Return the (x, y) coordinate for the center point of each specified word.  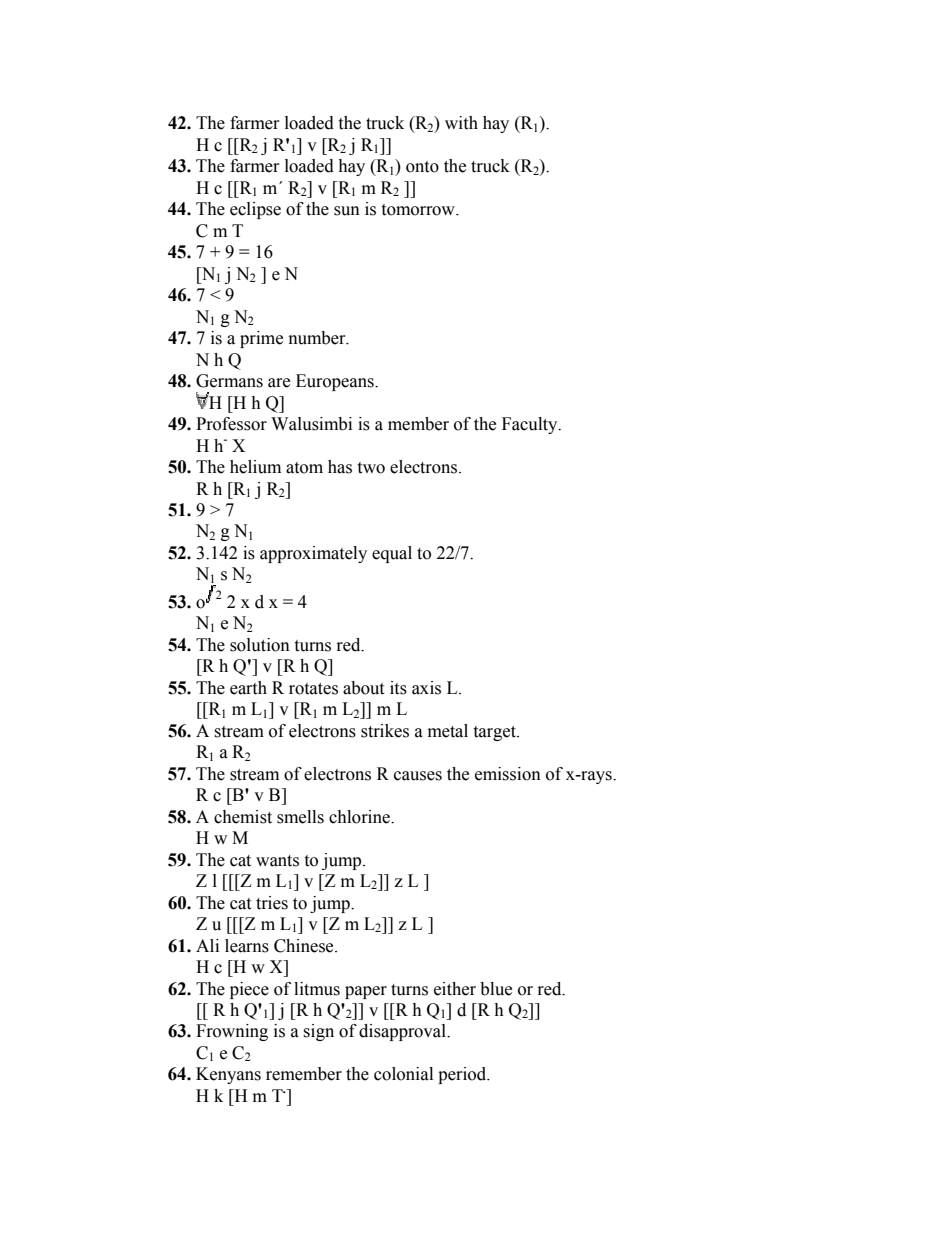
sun (347, 211)
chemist (243, 817)
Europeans (336, 382)
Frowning (232, 1032)
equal (392, 554)
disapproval (404, 1032)
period (463, 1075)
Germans (229, 381)
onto (422, 167)
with (461, 123)
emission (508, 774)
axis (426, 688)
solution (260, 645)
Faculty (531, 425)
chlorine (360, 817)
